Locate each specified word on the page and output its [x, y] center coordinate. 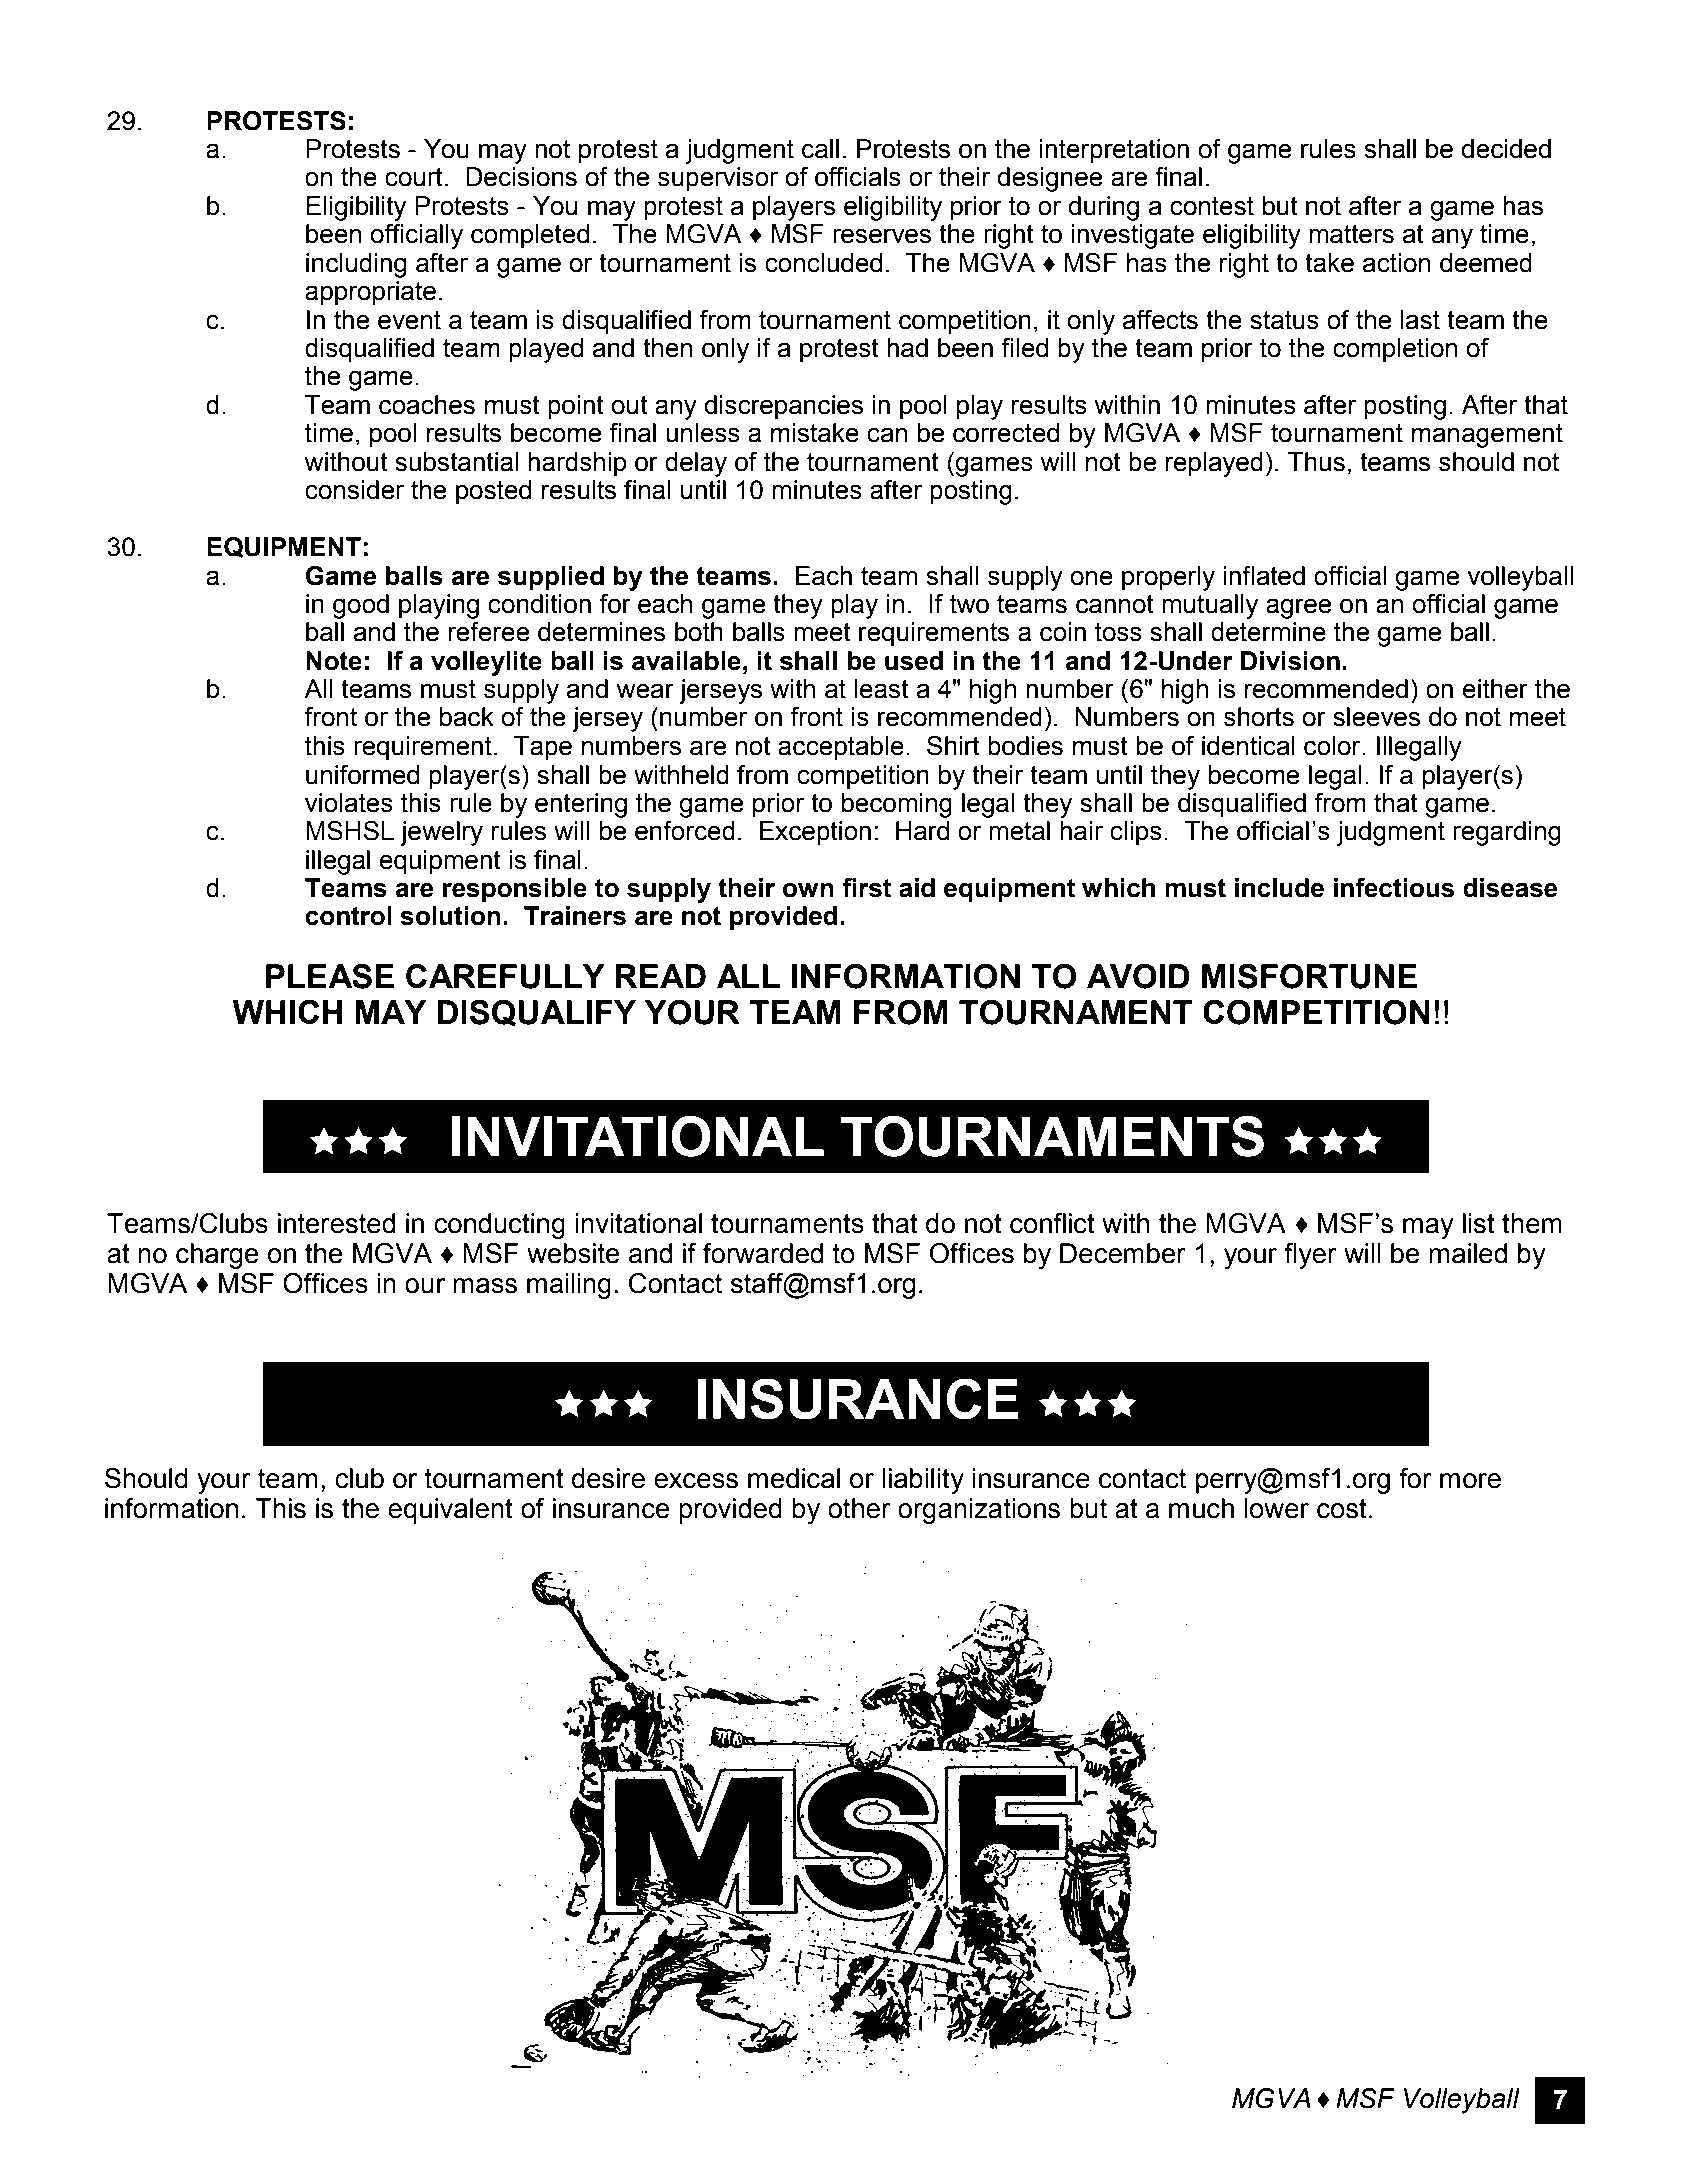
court [414, 177]
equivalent [450, 1511]
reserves [882, 236]
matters [1351, 234]
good [361, 606]
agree [1299, 608]
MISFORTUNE [1309, 976]
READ [661, 976]
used [914, 661]
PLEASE [330, 976]
